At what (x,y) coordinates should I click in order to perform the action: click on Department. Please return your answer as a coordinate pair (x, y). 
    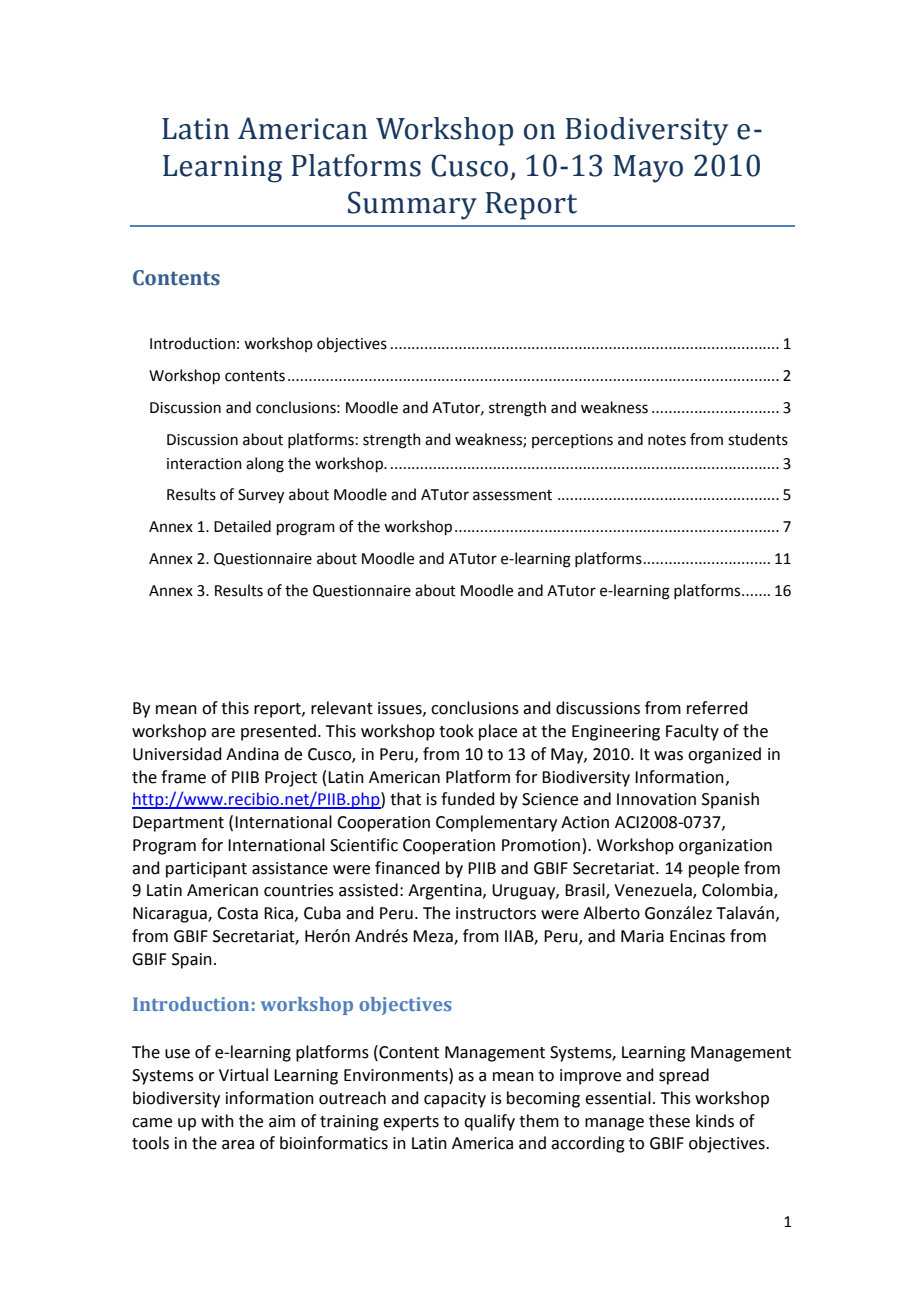
    Looking at the image, I should click on (178, 824).
